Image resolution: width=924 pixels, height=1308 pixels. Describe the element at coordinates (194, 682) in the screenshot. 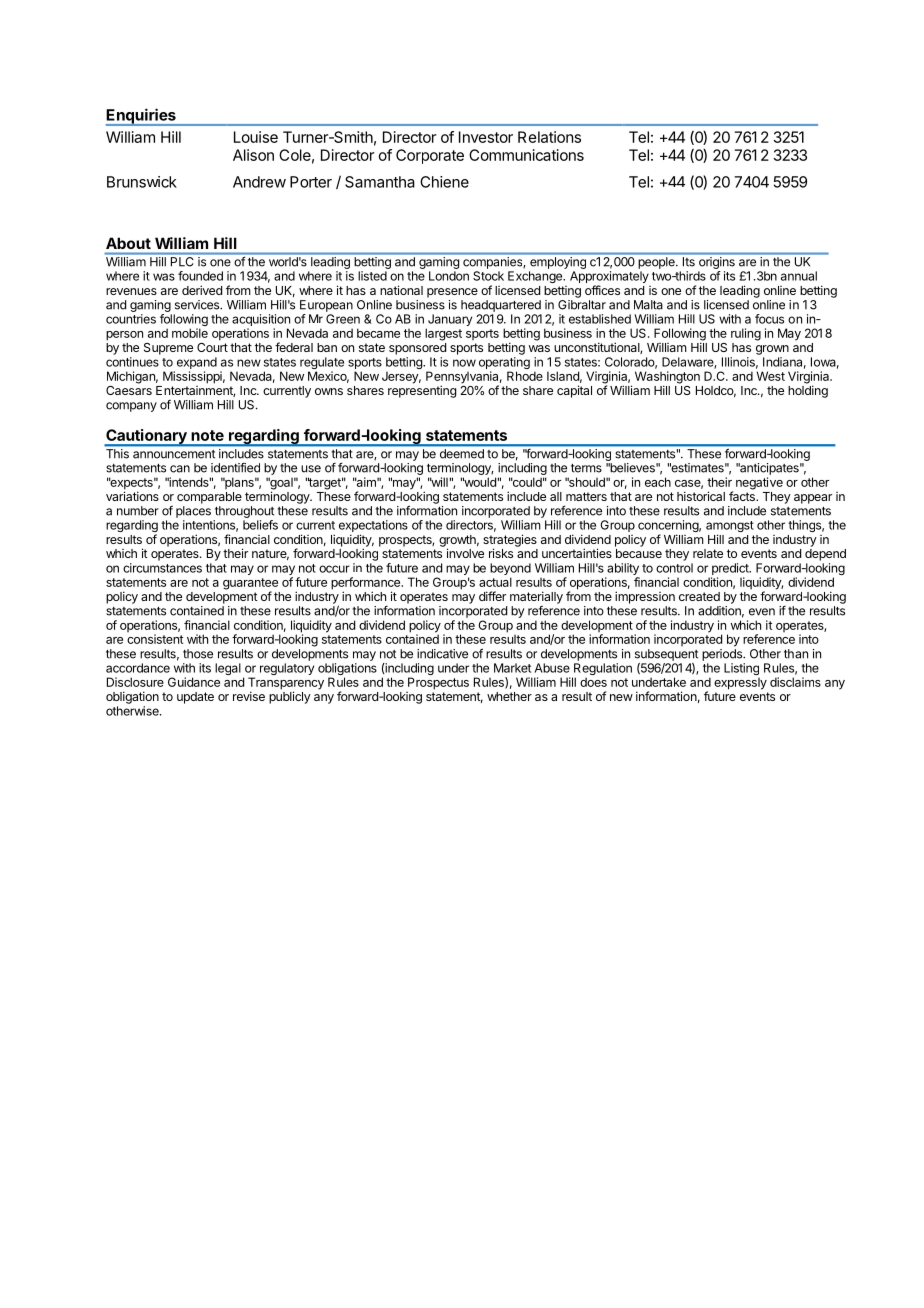

I see `Guidance` at that location.
